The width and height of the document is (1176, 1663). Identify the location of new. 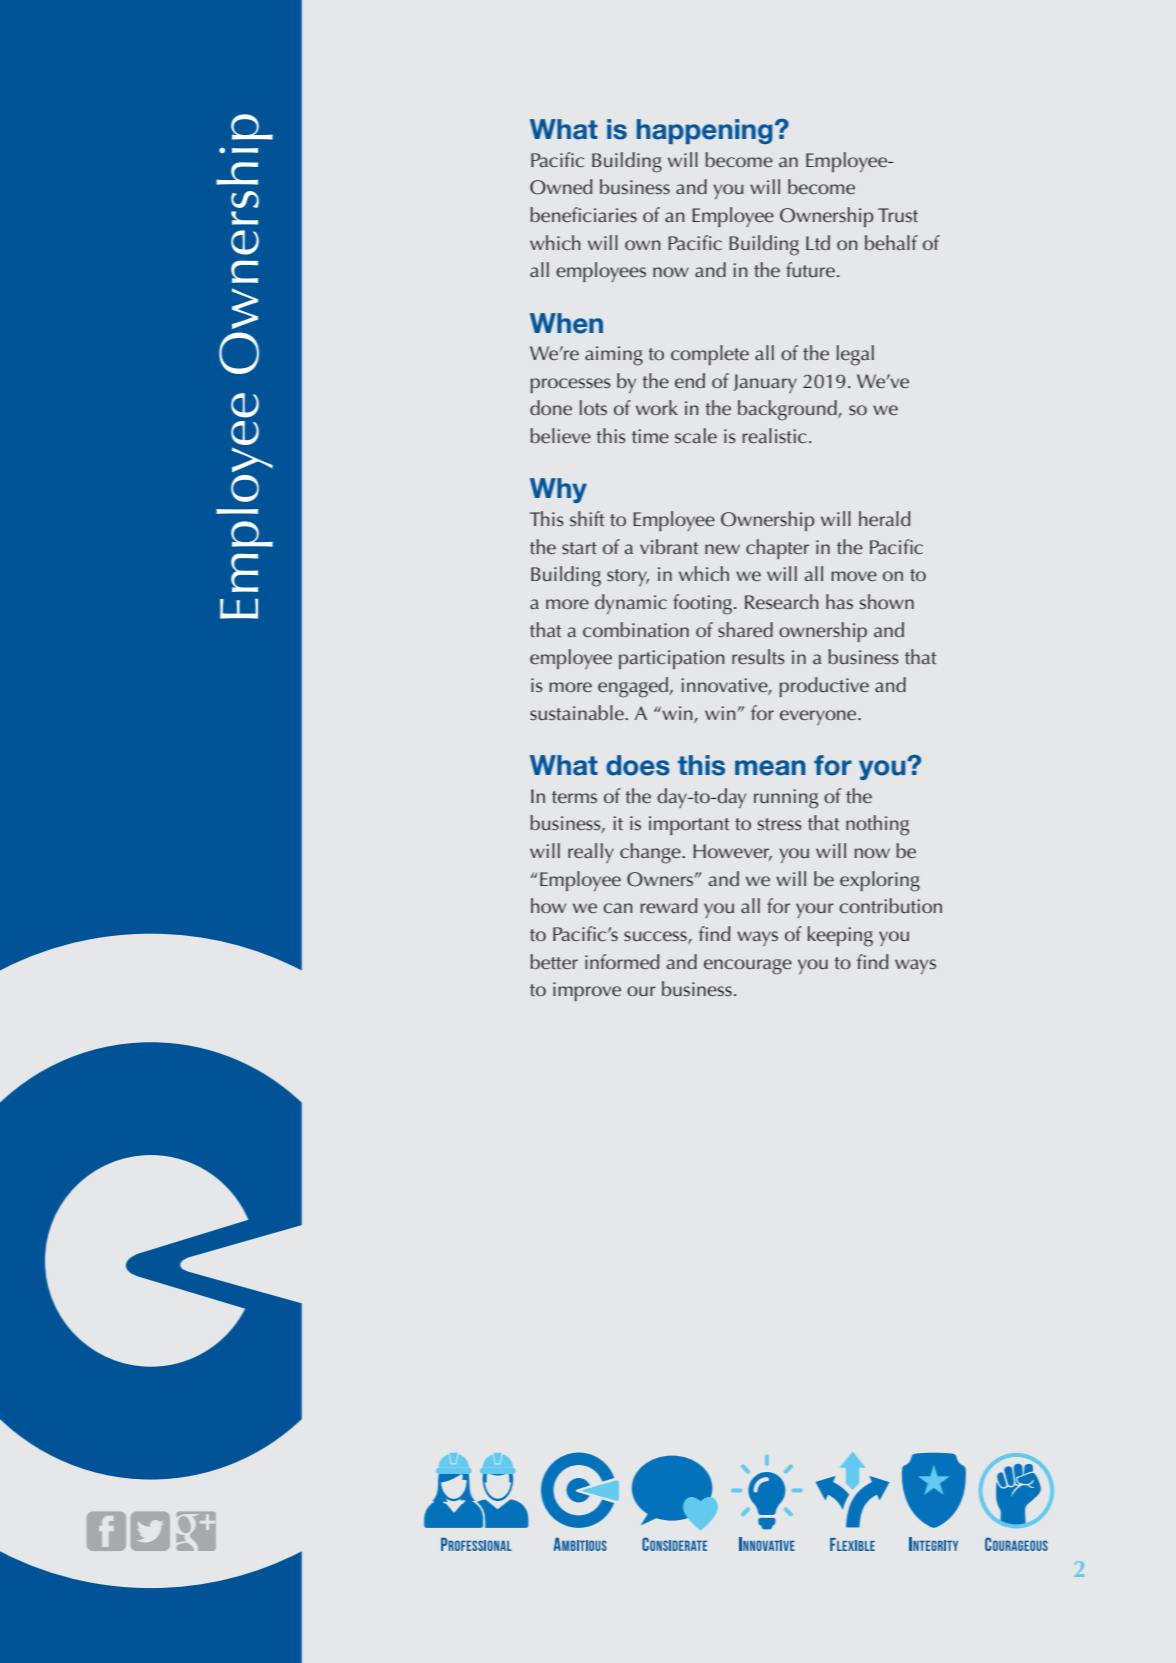
(722, 549).
